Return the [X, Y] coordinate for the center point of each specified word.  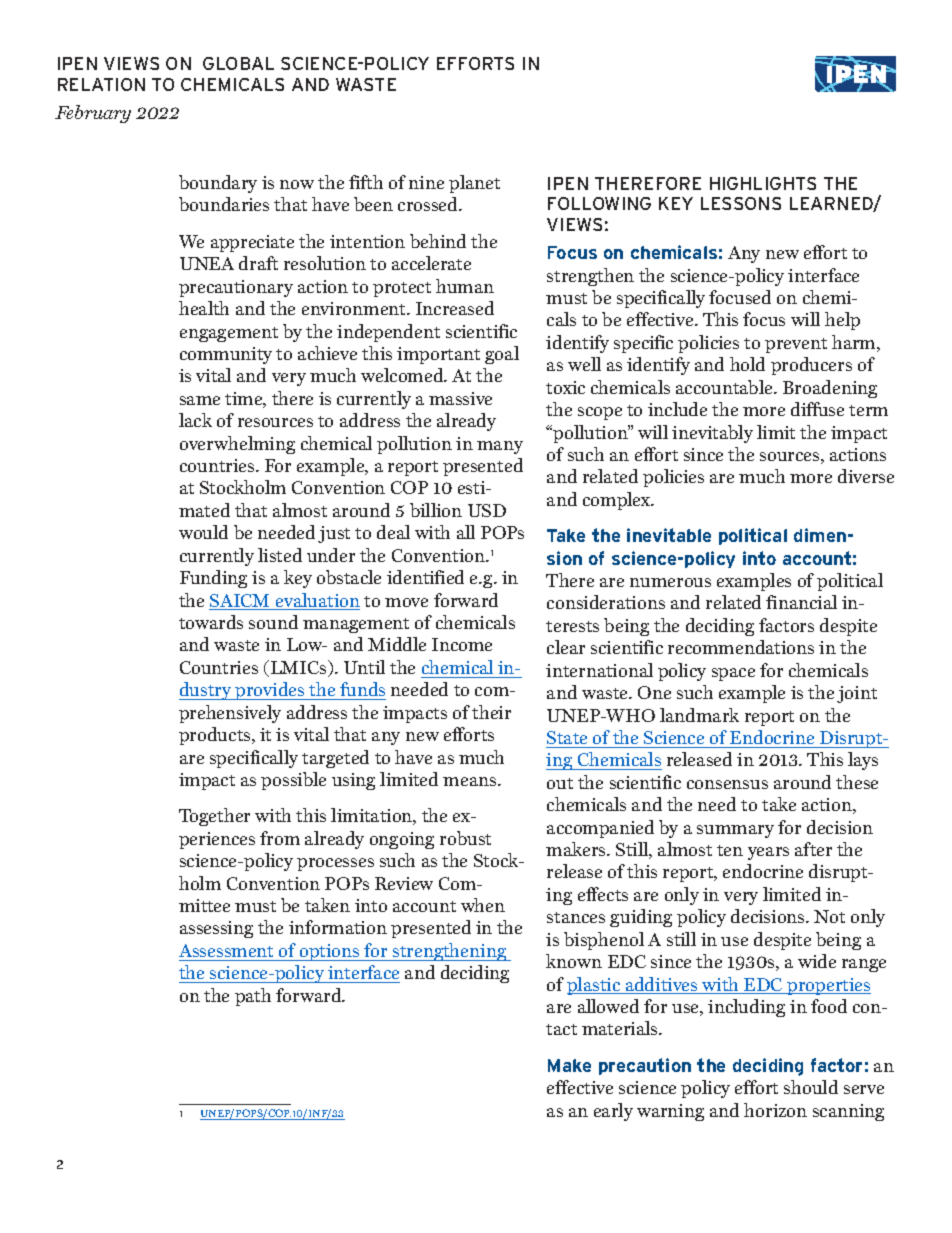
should [811, 1087]
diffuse [817, 409]
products [216, 736]
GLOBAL [238, 63]
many [500, 447]
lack [195, 420]
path [253, 997]
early [613, 1112]
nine [426, 182]
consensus [727, 784]
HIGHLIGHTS [763, 183]
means [471, 781]
